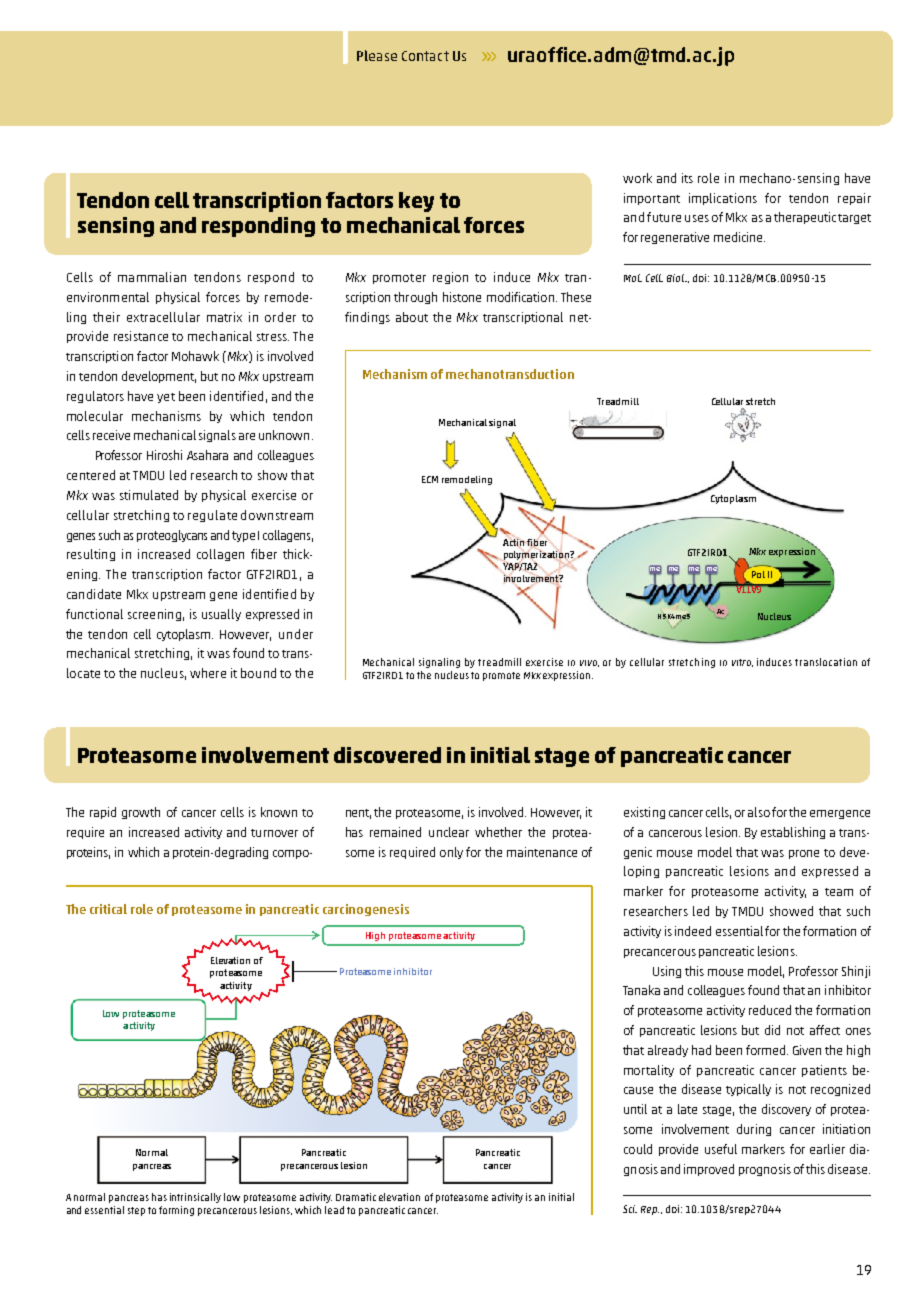  What do you see at coordinates (377, 55) in the page?
I see `Please` at bounding box center [377, 55].
